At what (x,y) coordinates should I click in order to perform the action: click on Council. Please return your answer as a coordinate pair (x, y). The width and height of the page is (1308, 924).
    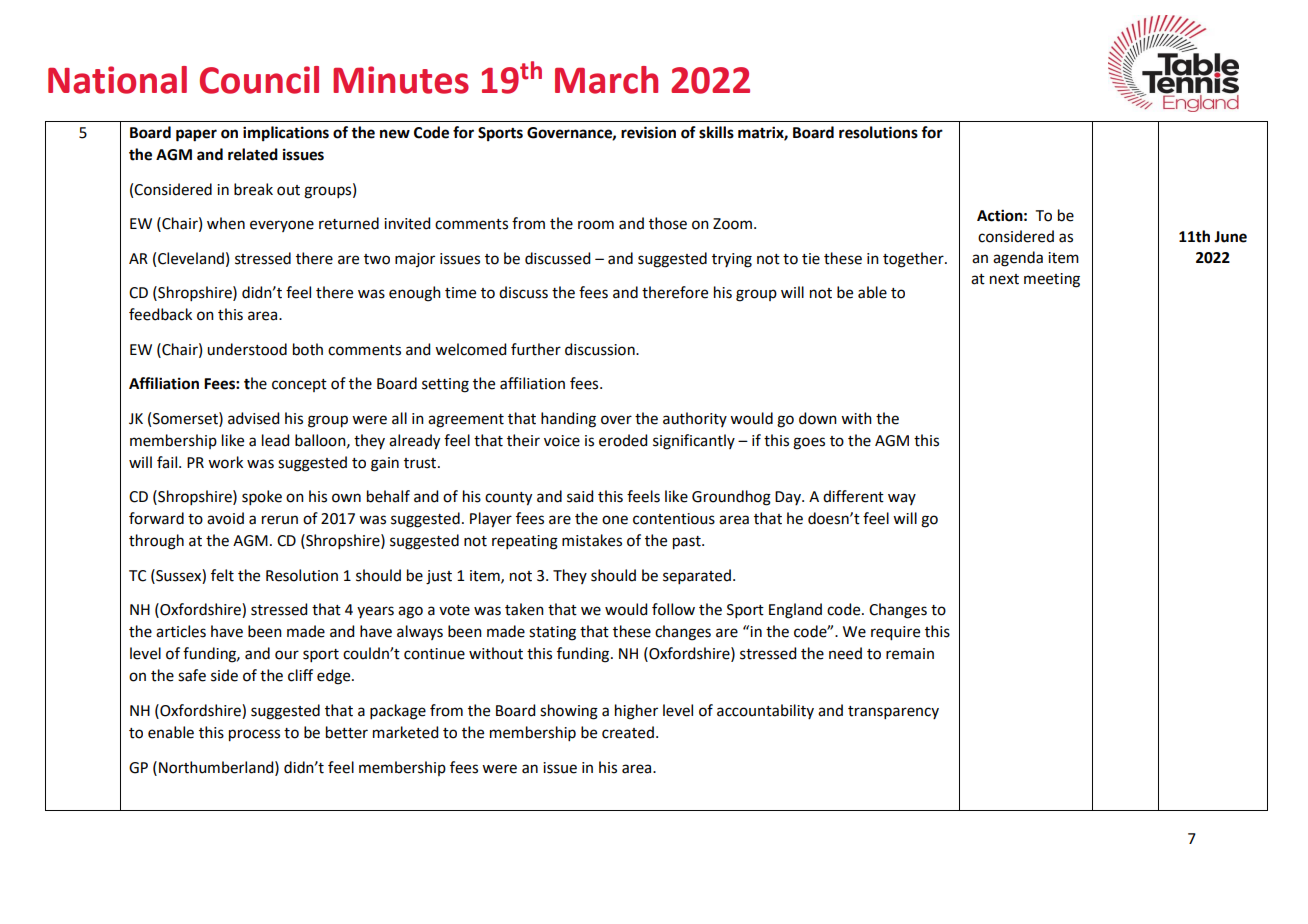
    Looking at the image, I should click on (259, 80).
